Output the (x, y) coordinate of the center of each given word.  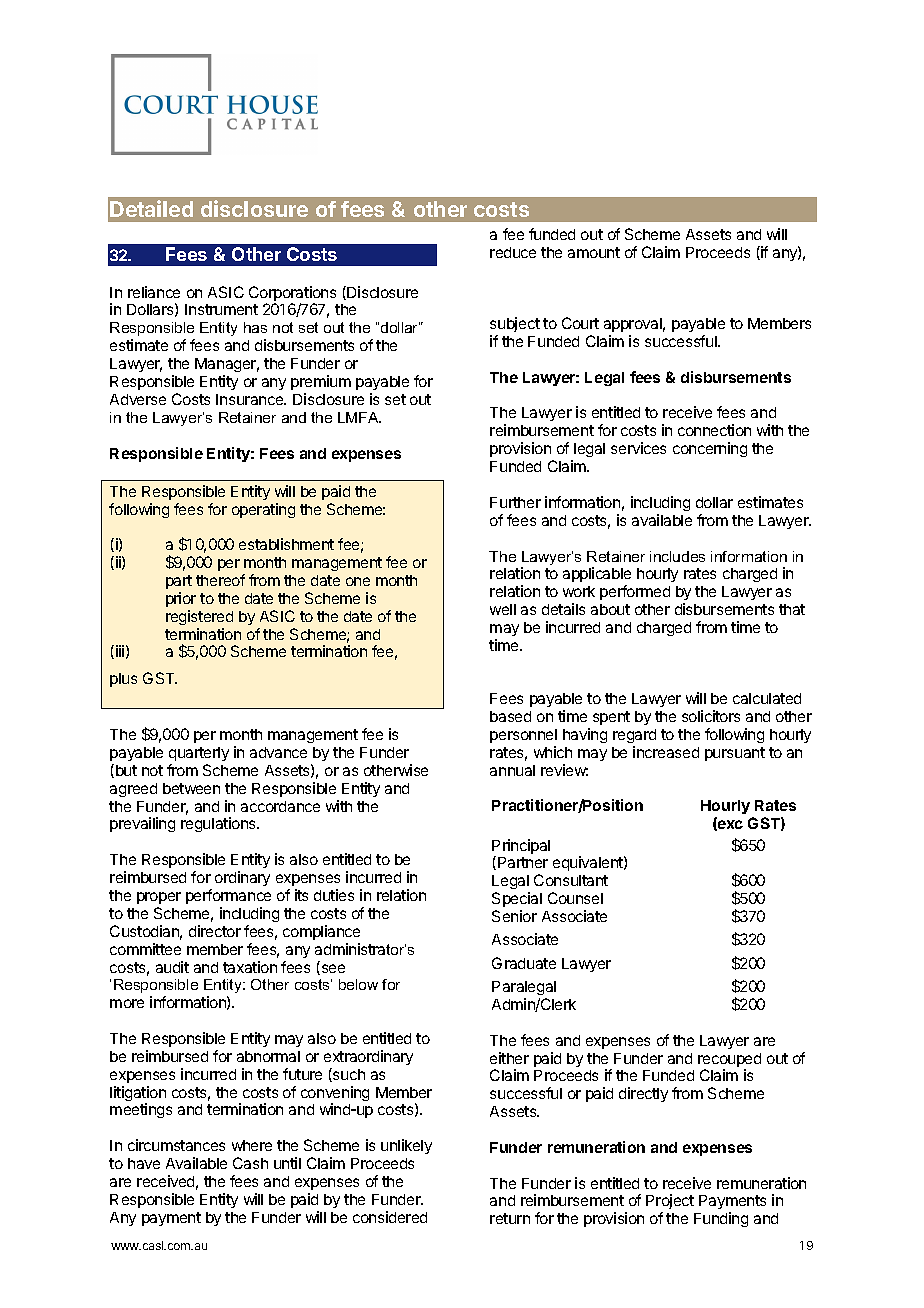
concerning (710, 449)
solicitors (711, 716)
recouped (729, 1061)
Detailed (151, 208)
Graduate (524, 963)
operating (263, 510)
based (510, 716)
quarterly (199, 754)
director (215, 931)
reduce (513, 252)
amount (594, 252)
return (510, 1218)
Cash (250, 1163)
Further (515, 502)
